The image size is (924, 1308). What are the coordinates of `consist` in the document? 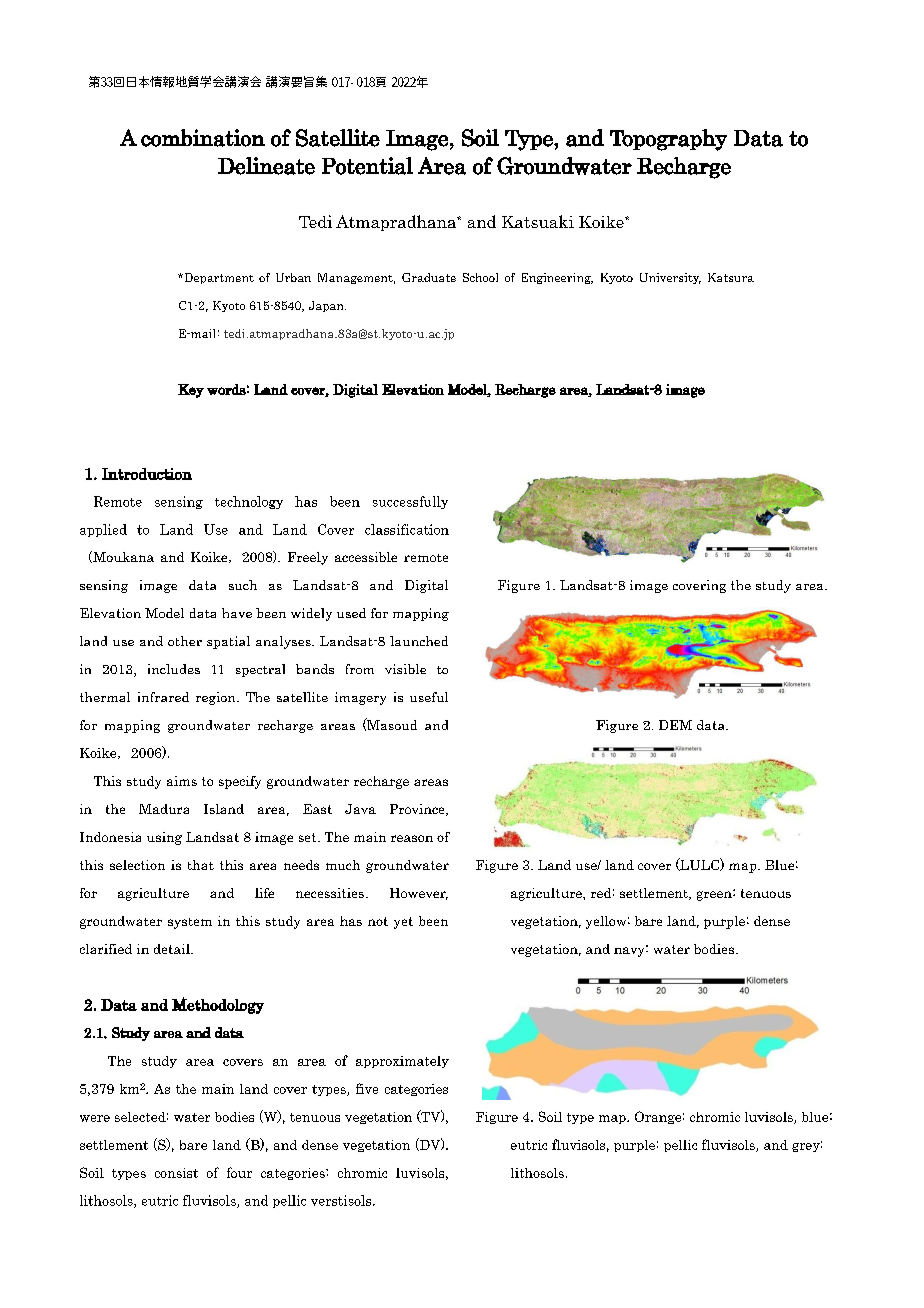 It's located at (176, 1173).
